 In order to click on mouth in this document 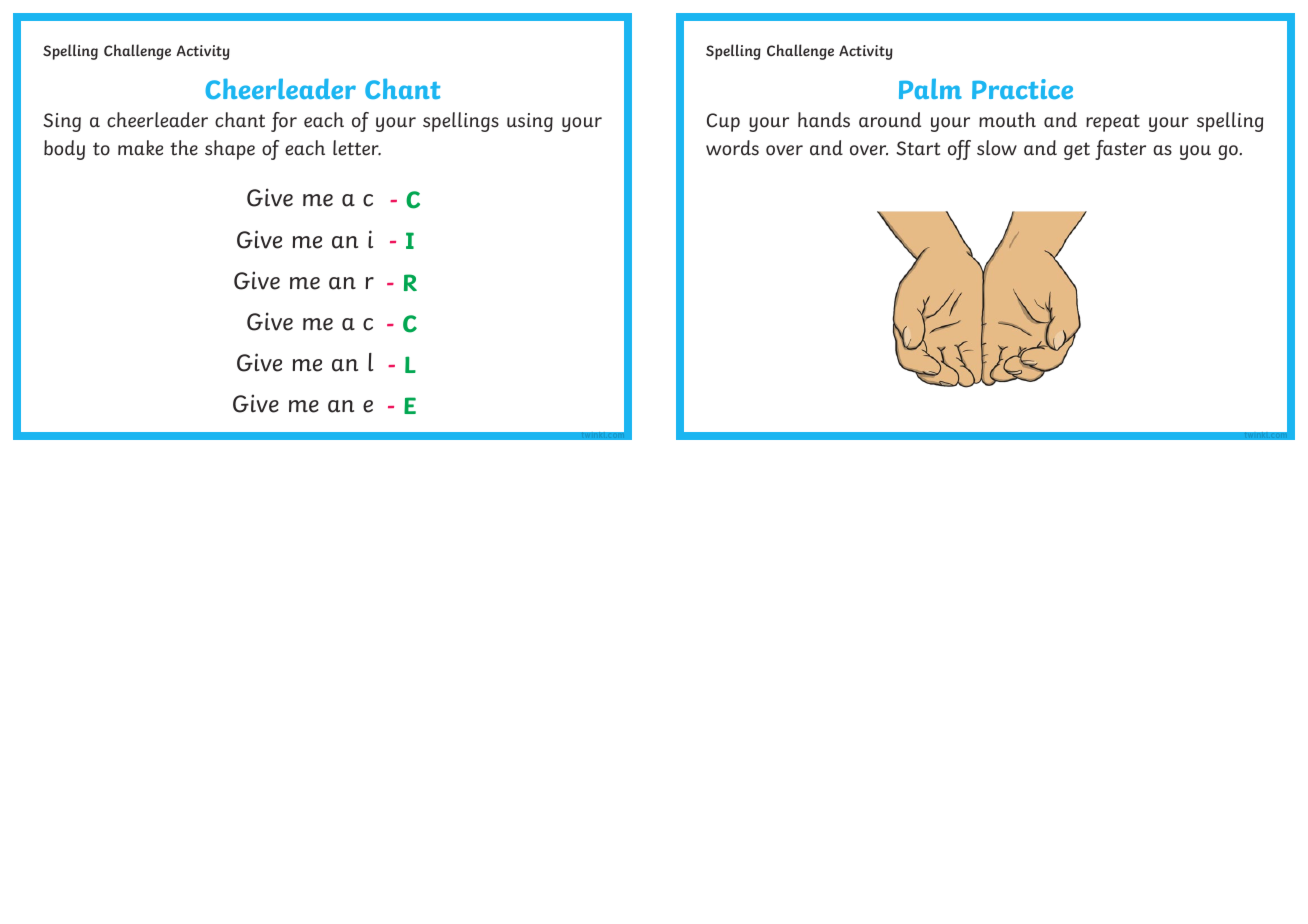, I will do `click(1007, 120)`.
